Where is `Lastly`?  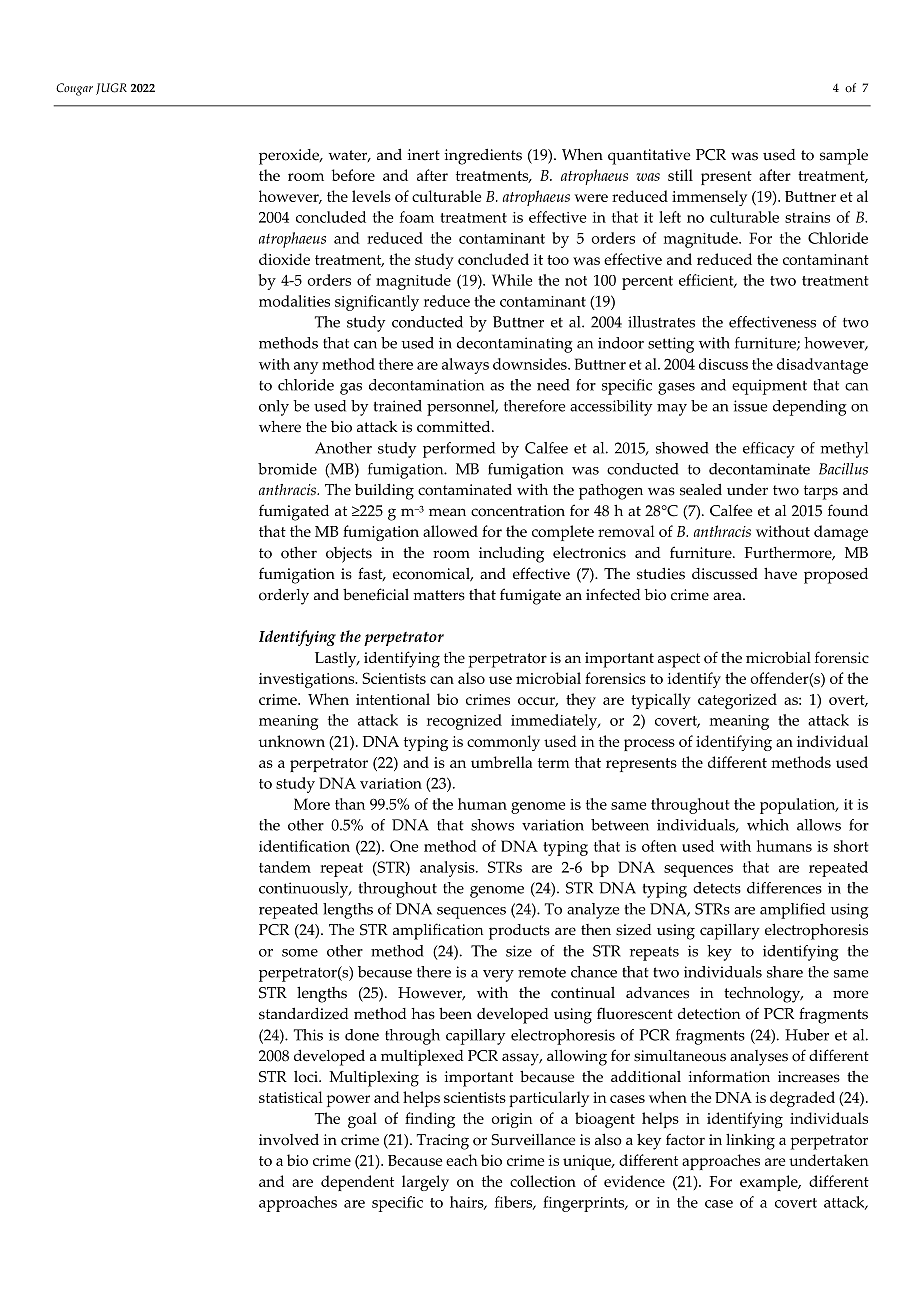 Lastly is located at coordinates (337, 660).
